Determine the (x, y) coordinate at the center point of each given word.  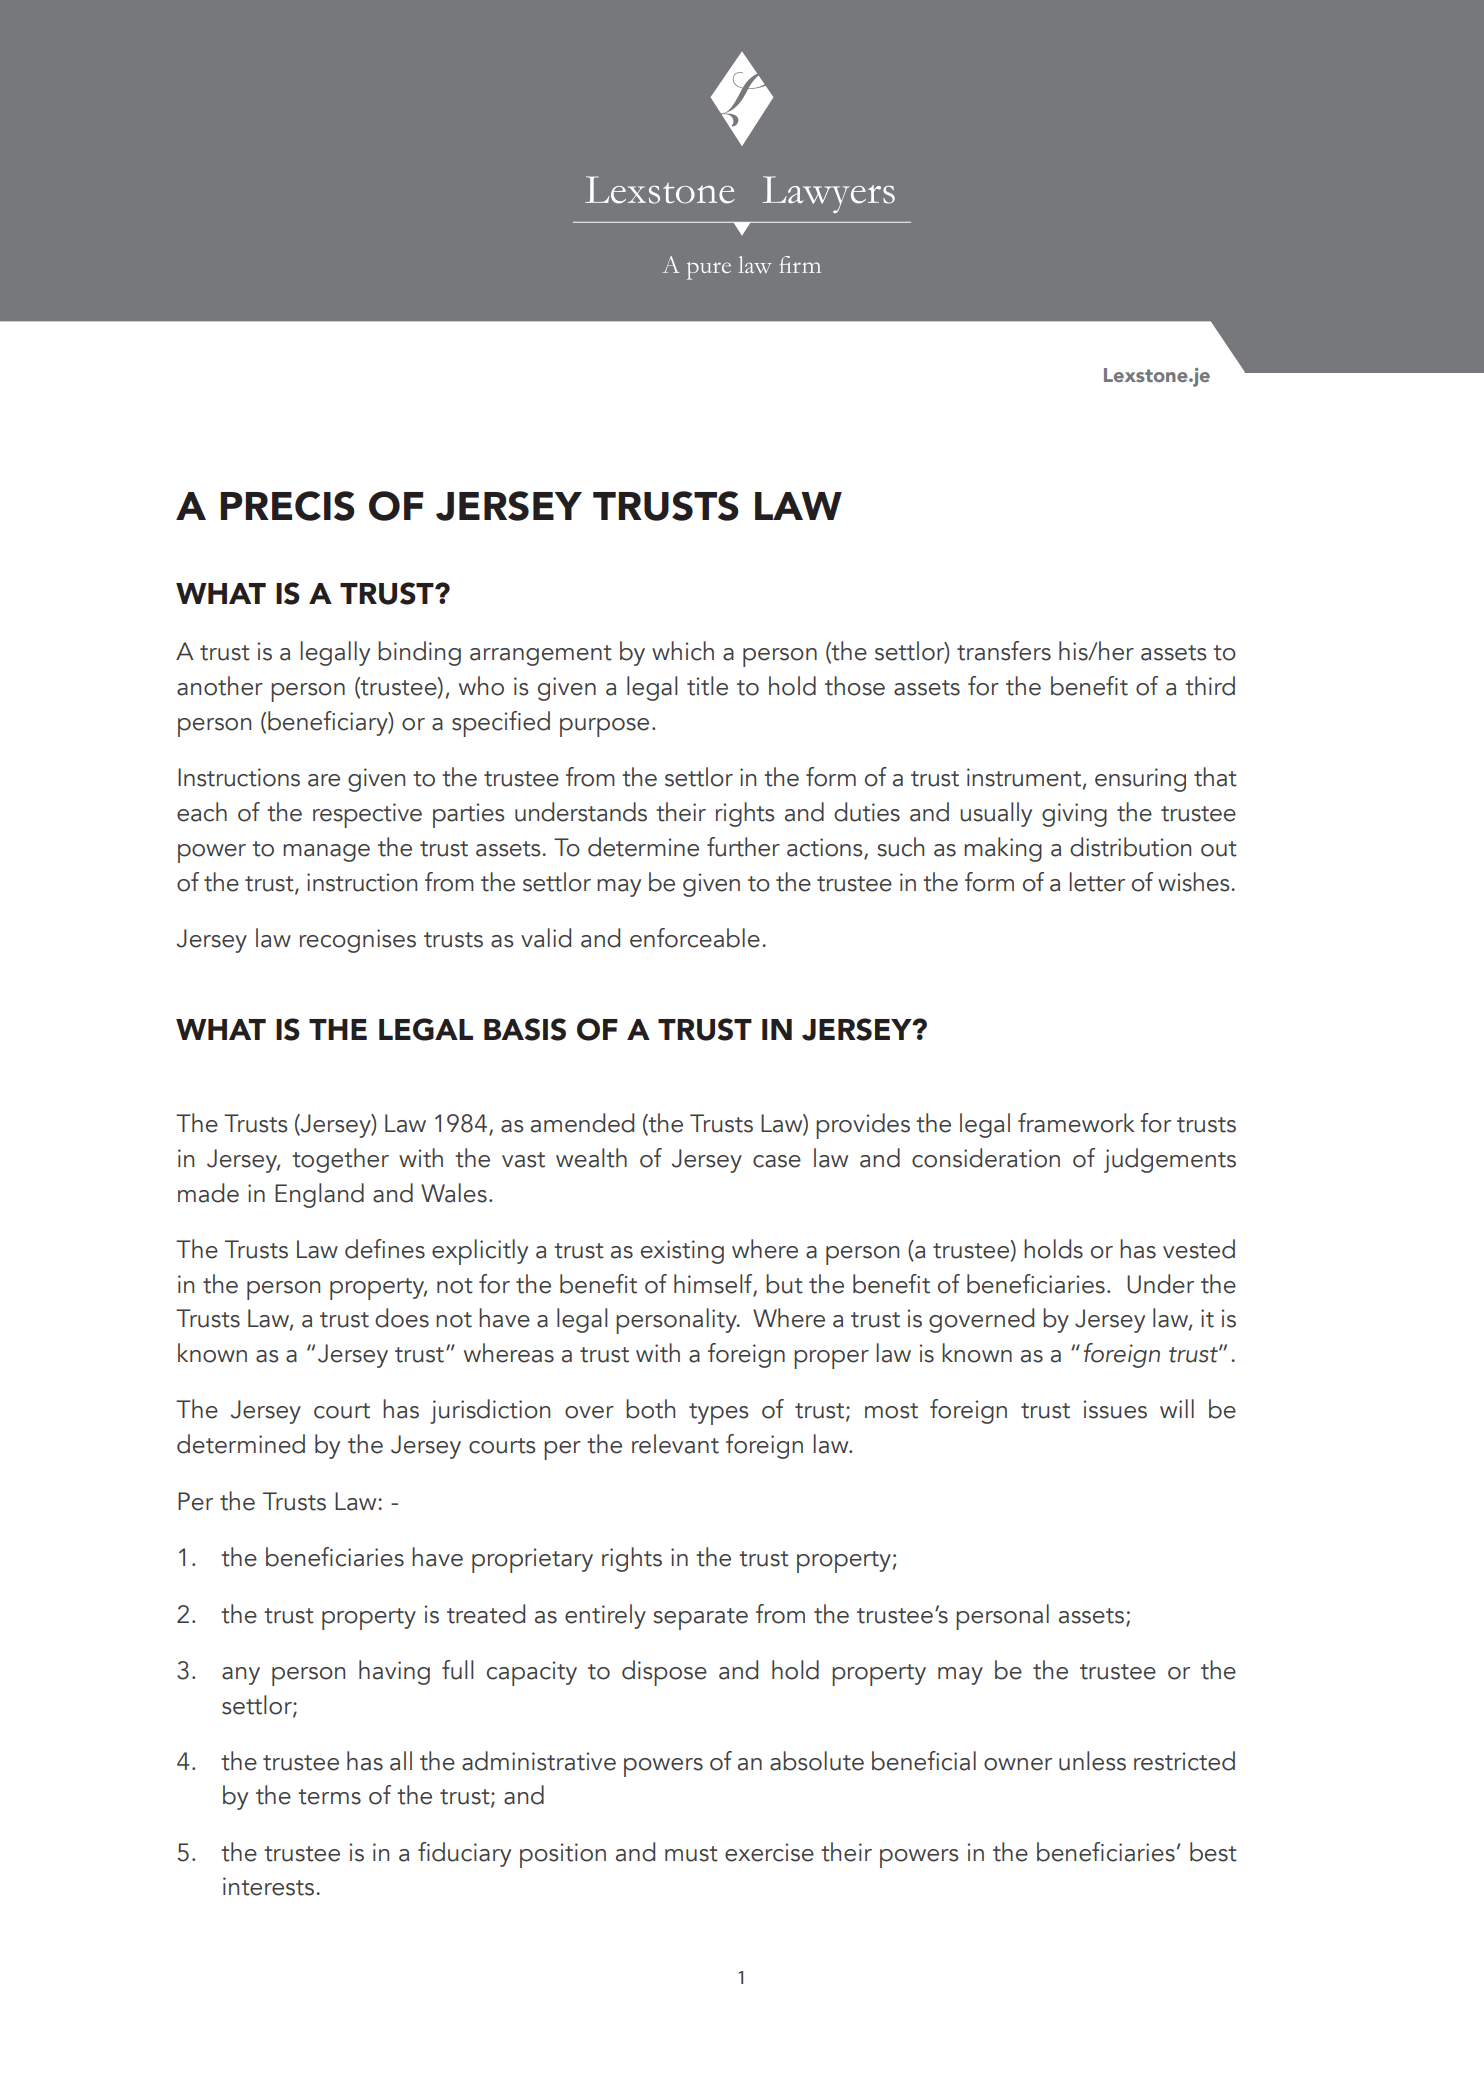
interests (268, 1886)
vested (1199, 1249)
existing (682, 1252)
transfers (1004, 651)
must (691, 1854)
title (707, 686)
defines (385, 1249)
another (220, 686)
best (1213, 1852)
